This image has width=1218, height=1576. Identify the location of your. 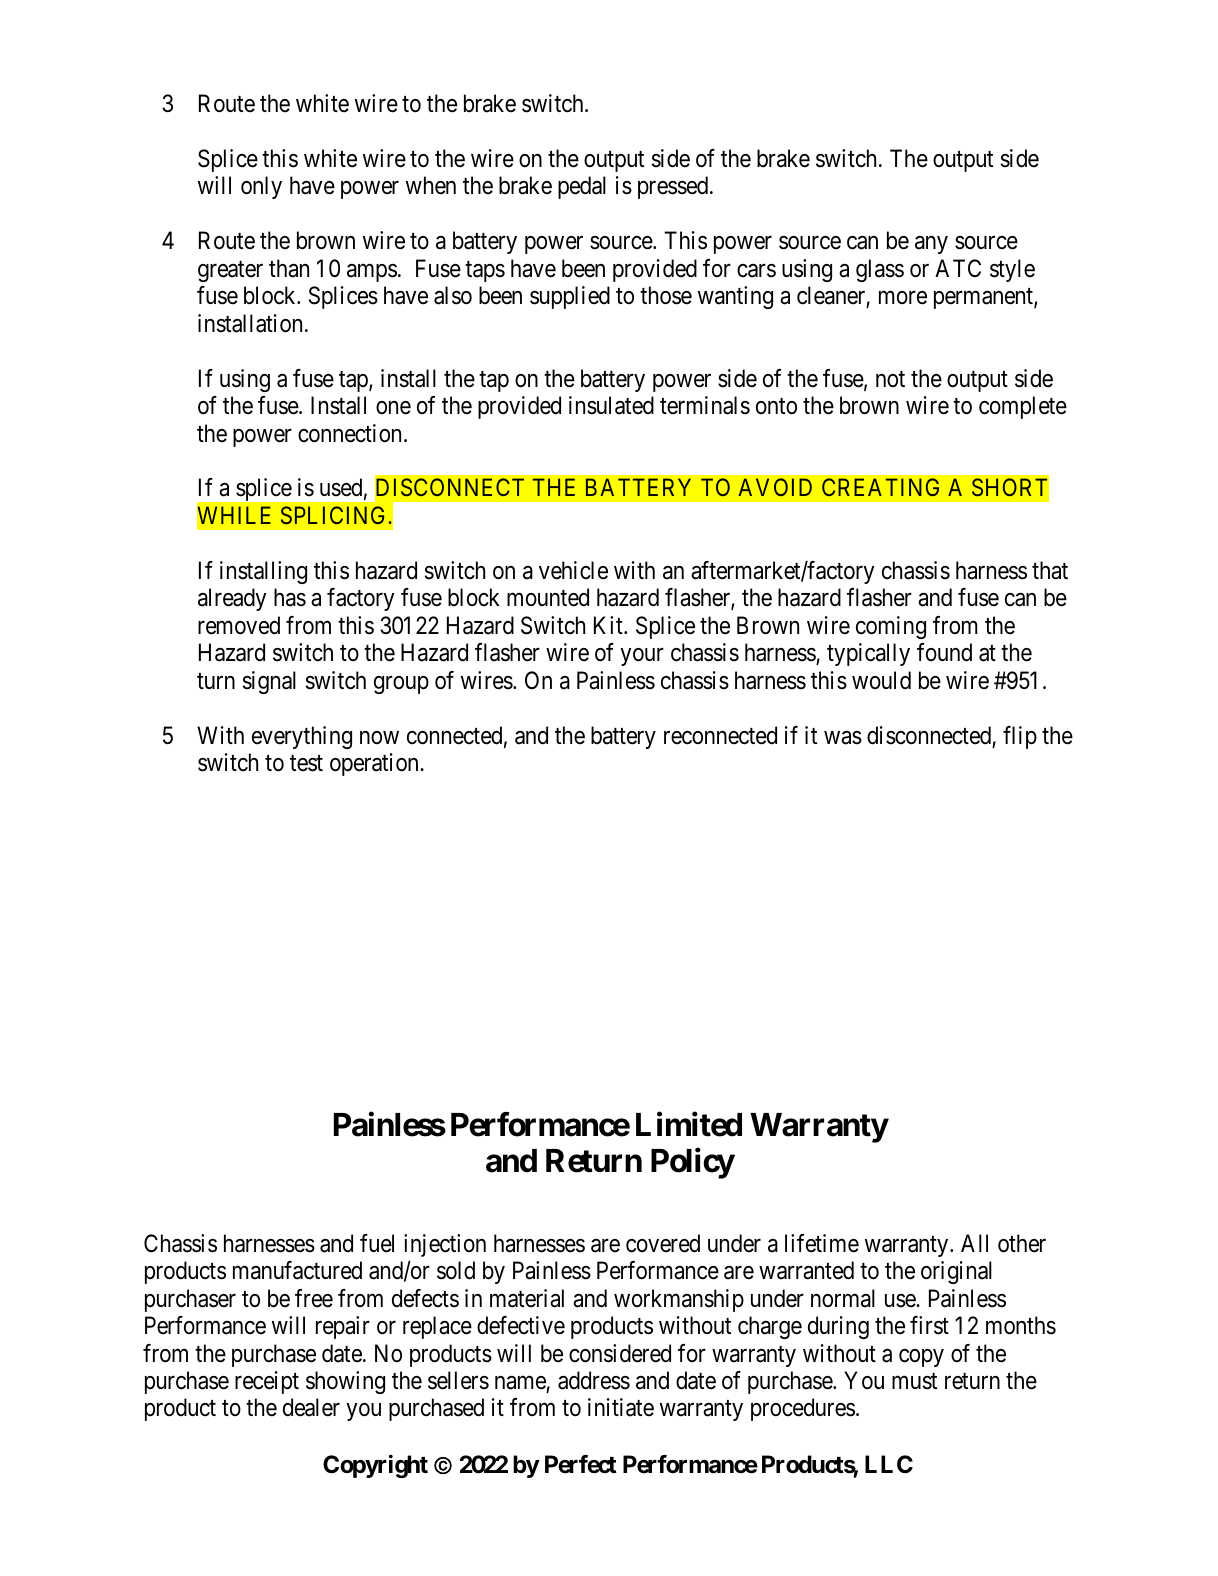
(642, 657).
